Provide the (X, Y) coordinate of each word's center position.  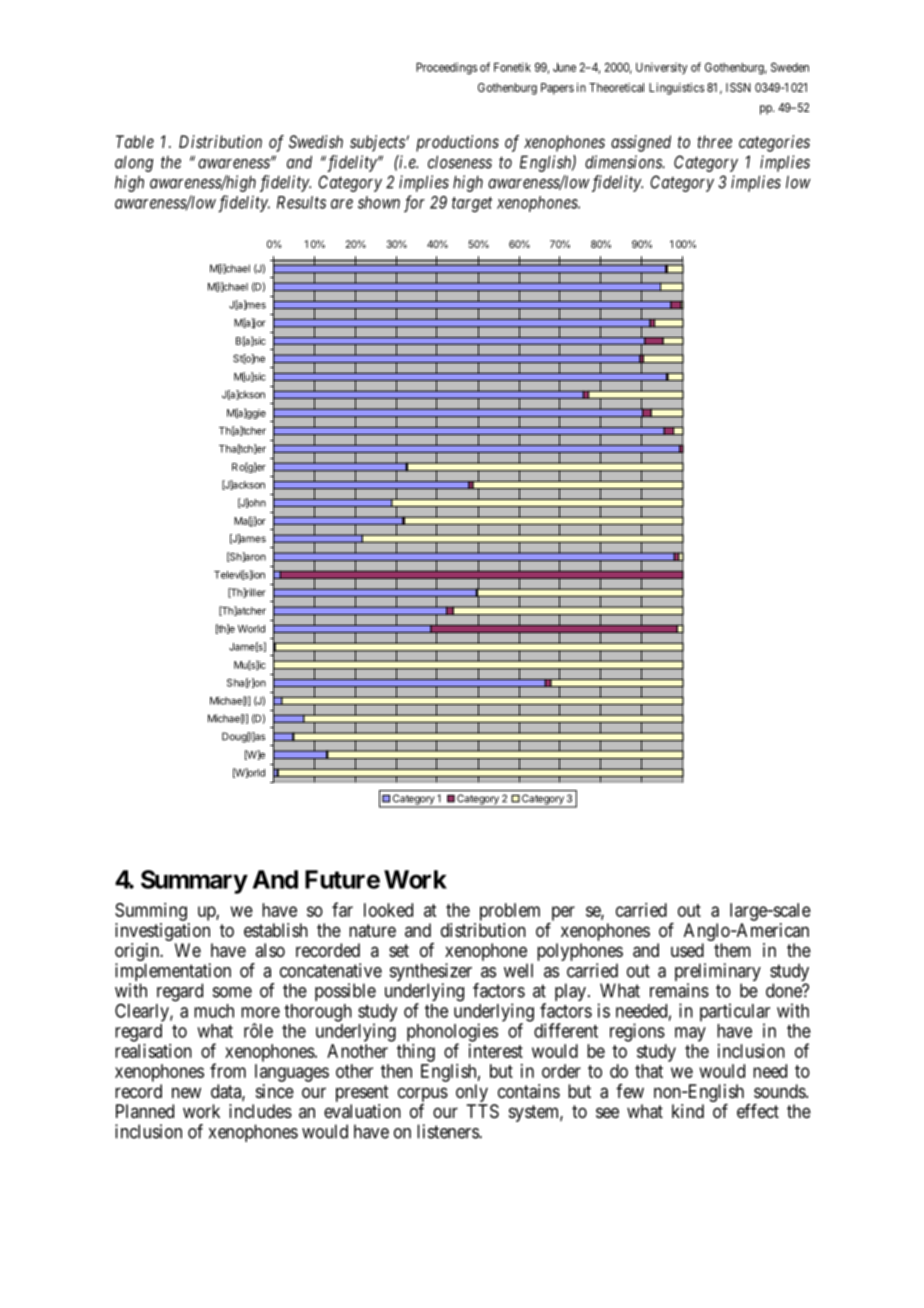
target (472, 204)
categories (774, 143)
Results (301, 202)
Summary (194, 882)
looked (388, 910)
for (414, 203)
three (714, 141)
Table (135, 141)
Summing (151, 912)
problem (510, 912)
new (186, 1092)
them (732, 950)
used (687, 950)
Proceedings (446, 68)
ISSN (738, 87)
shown (379, 202)
